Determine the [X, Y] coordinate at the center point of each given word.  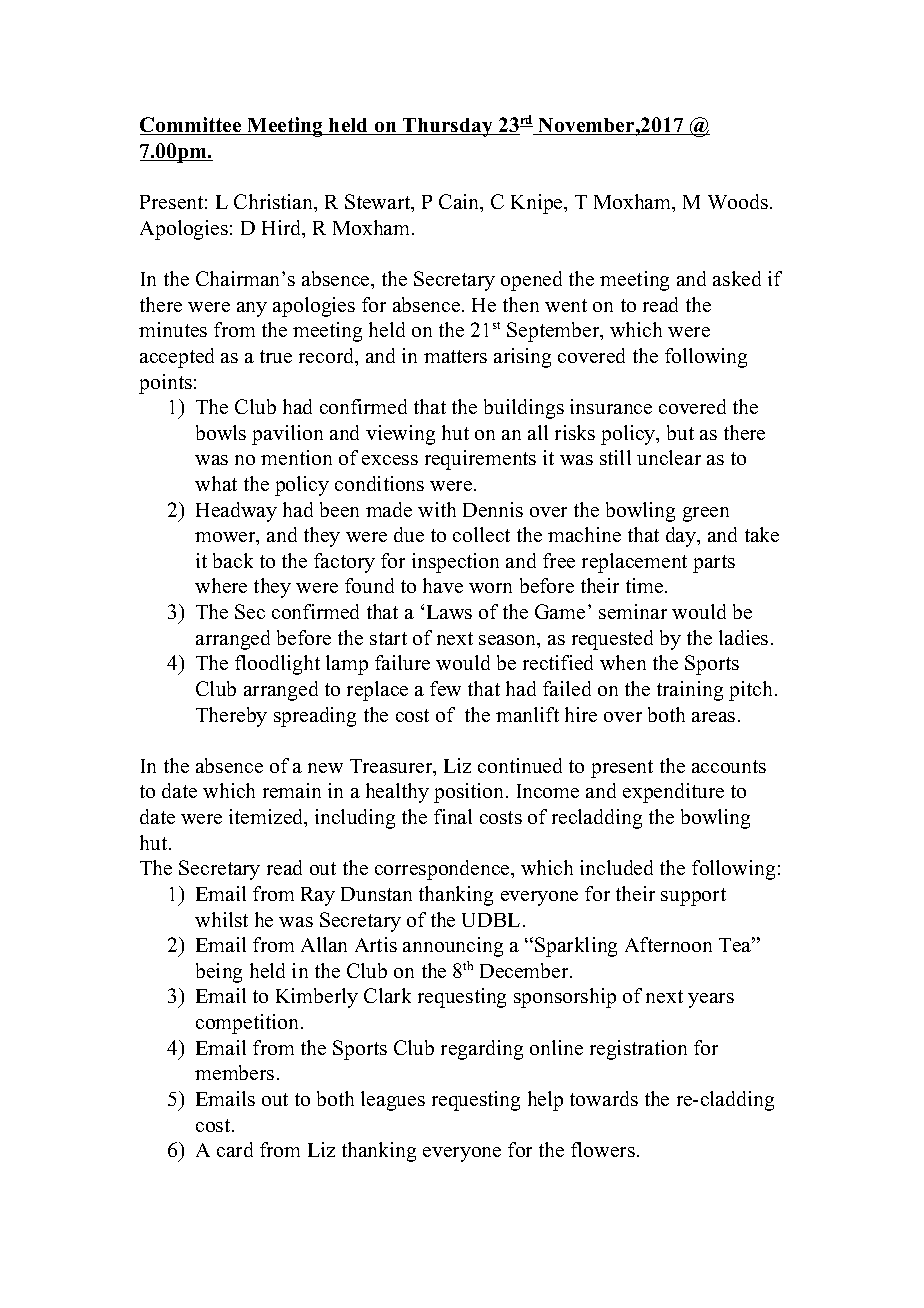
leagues [393, 1101]
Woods [738, 201]
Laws [449, 612]
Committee [192, 126]
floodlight [277, 665]
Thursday [448, 127]
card [235, 1149]
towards [604, 1098]
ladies [743, 637]
